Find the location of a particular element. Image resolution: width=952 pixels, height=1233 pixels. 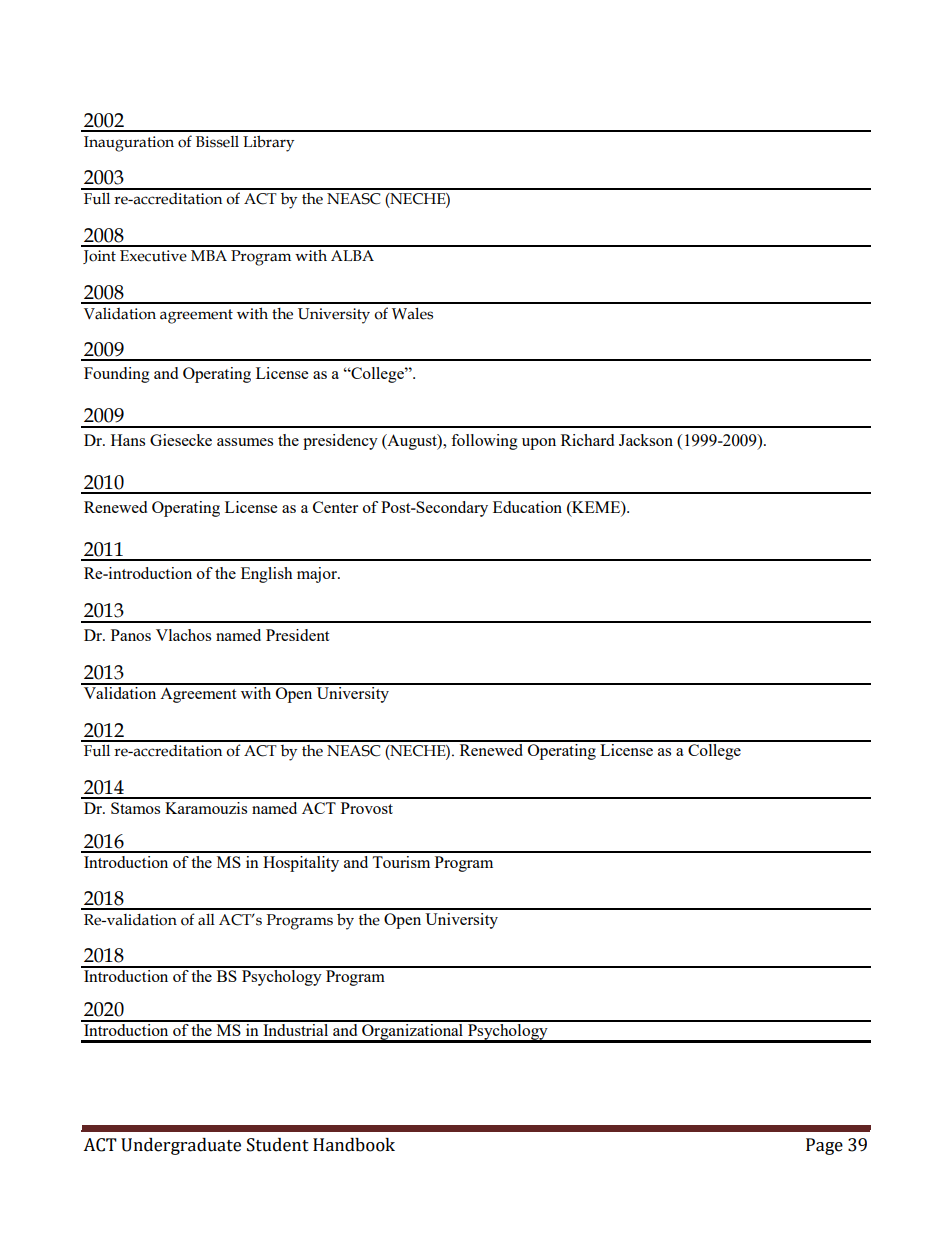

ALBA is located at coordinates (352, 255).
